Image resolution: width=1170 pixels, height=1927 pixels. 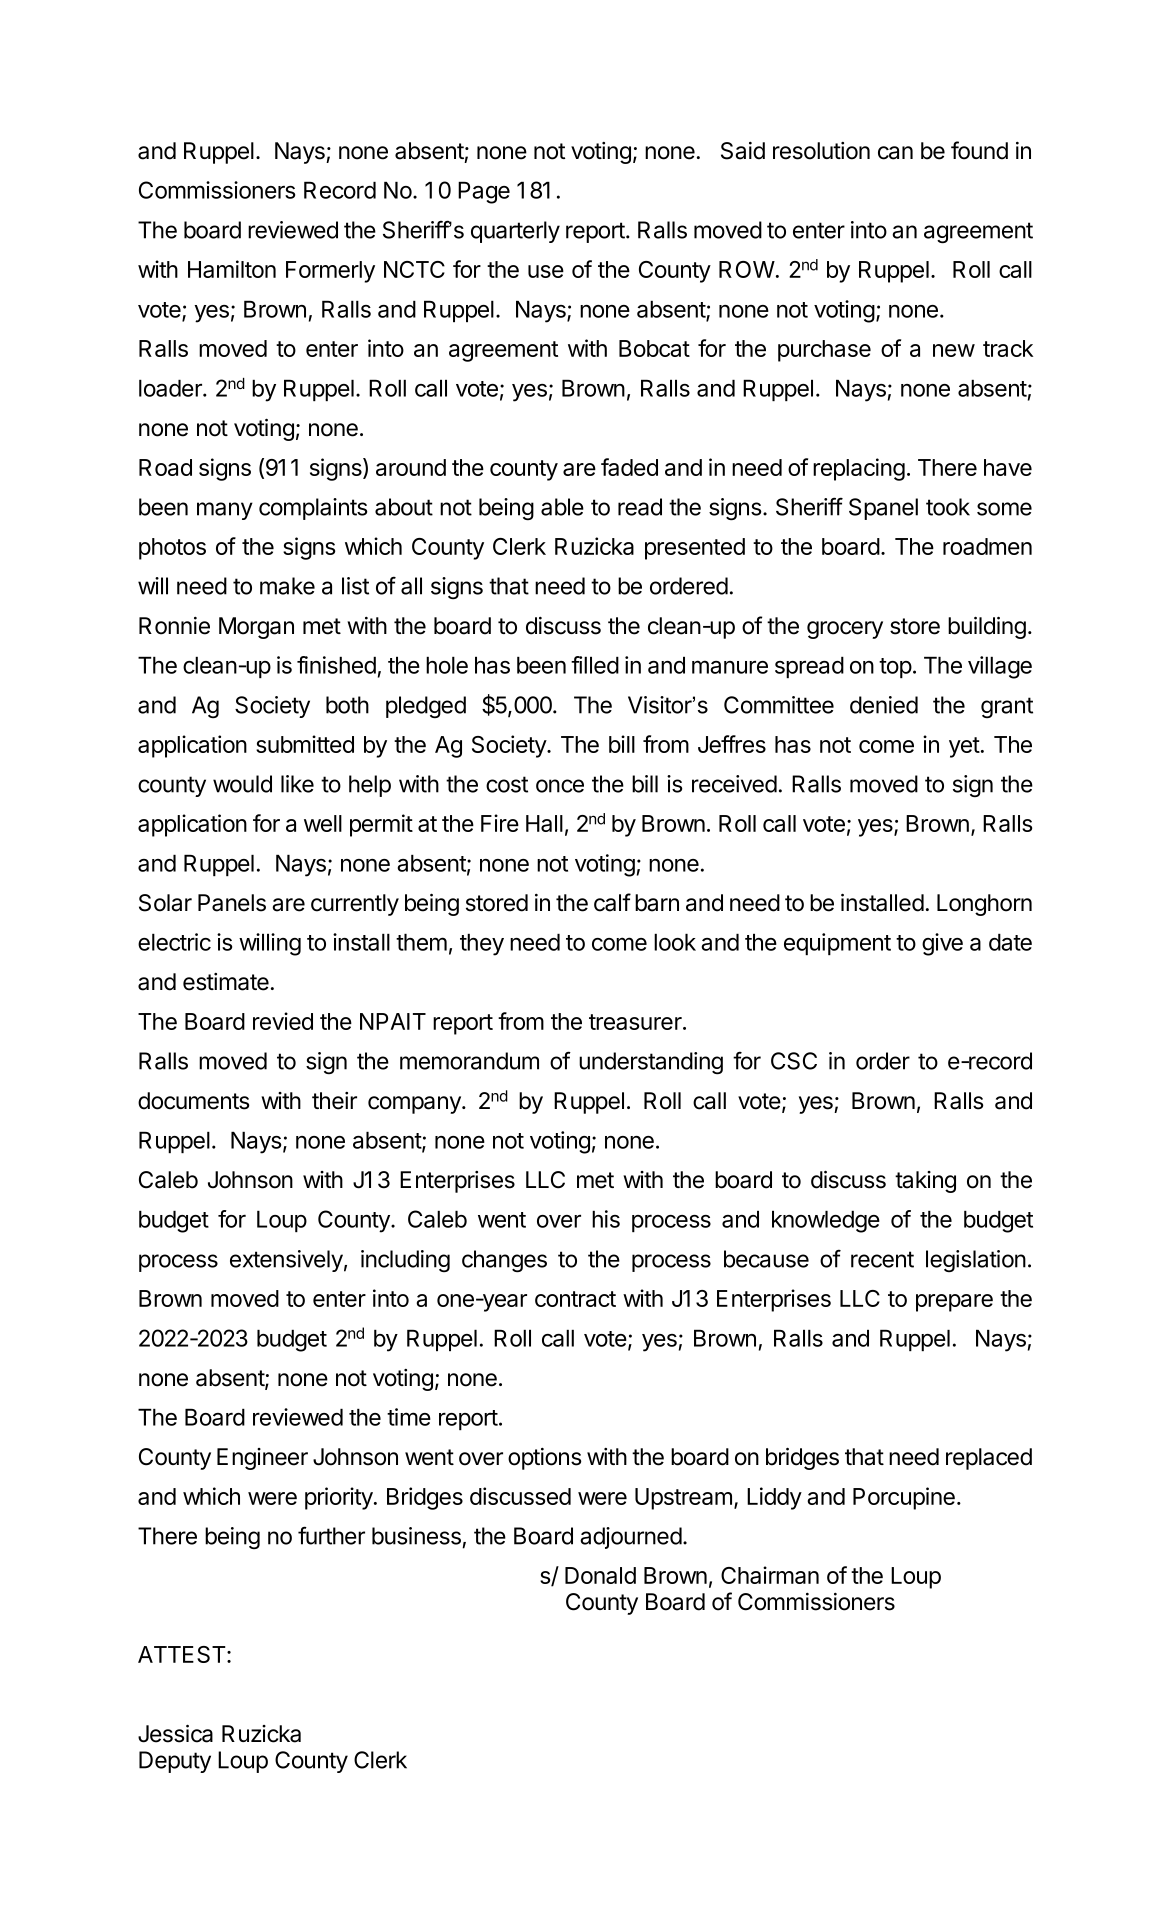 What do you see at coordinates (954, 1303) in the page?
I see `prepare` at bounding box center [954, 1303].
